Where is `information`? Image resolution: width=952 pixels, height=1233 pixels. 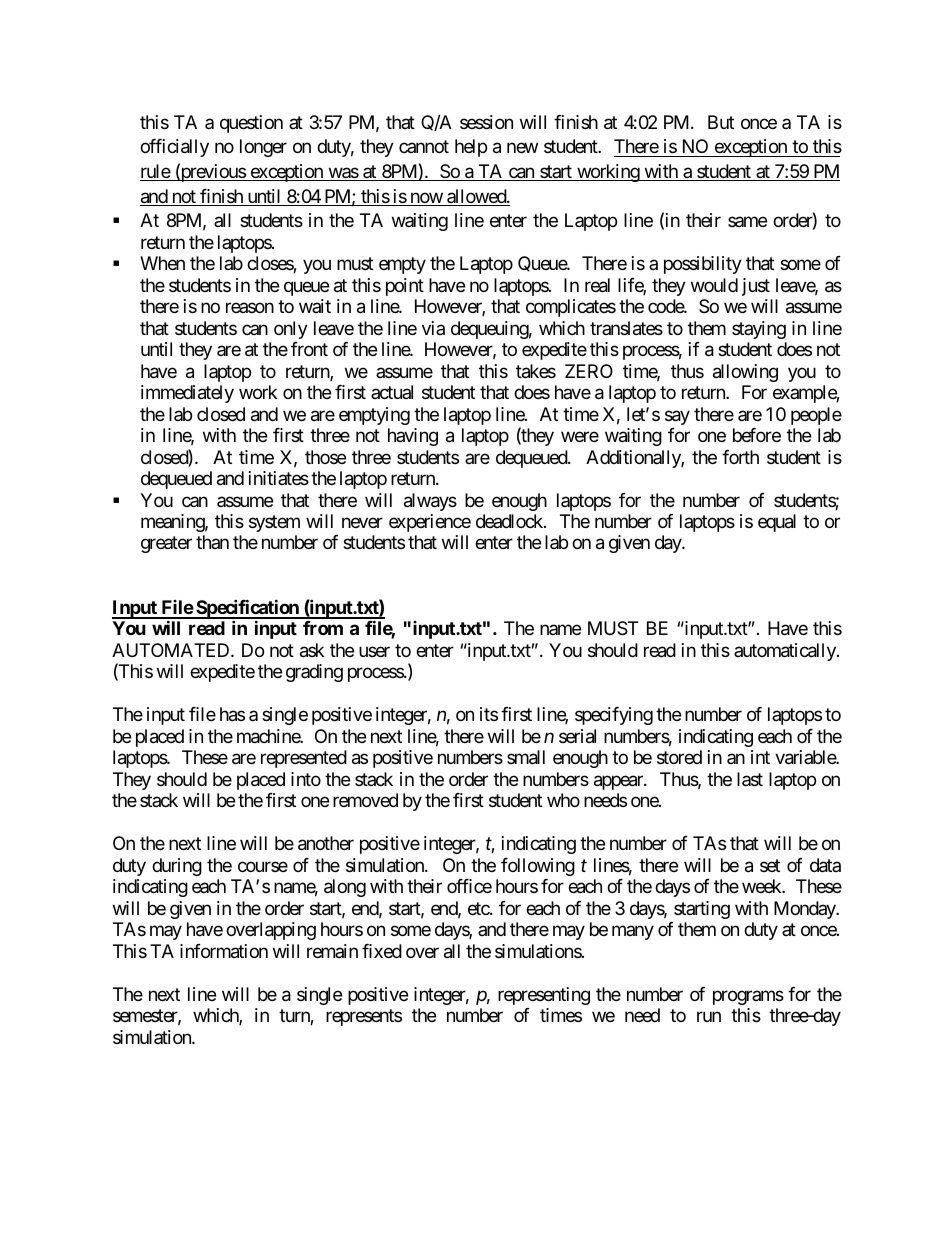 information is located at coordinates (224, 951).
